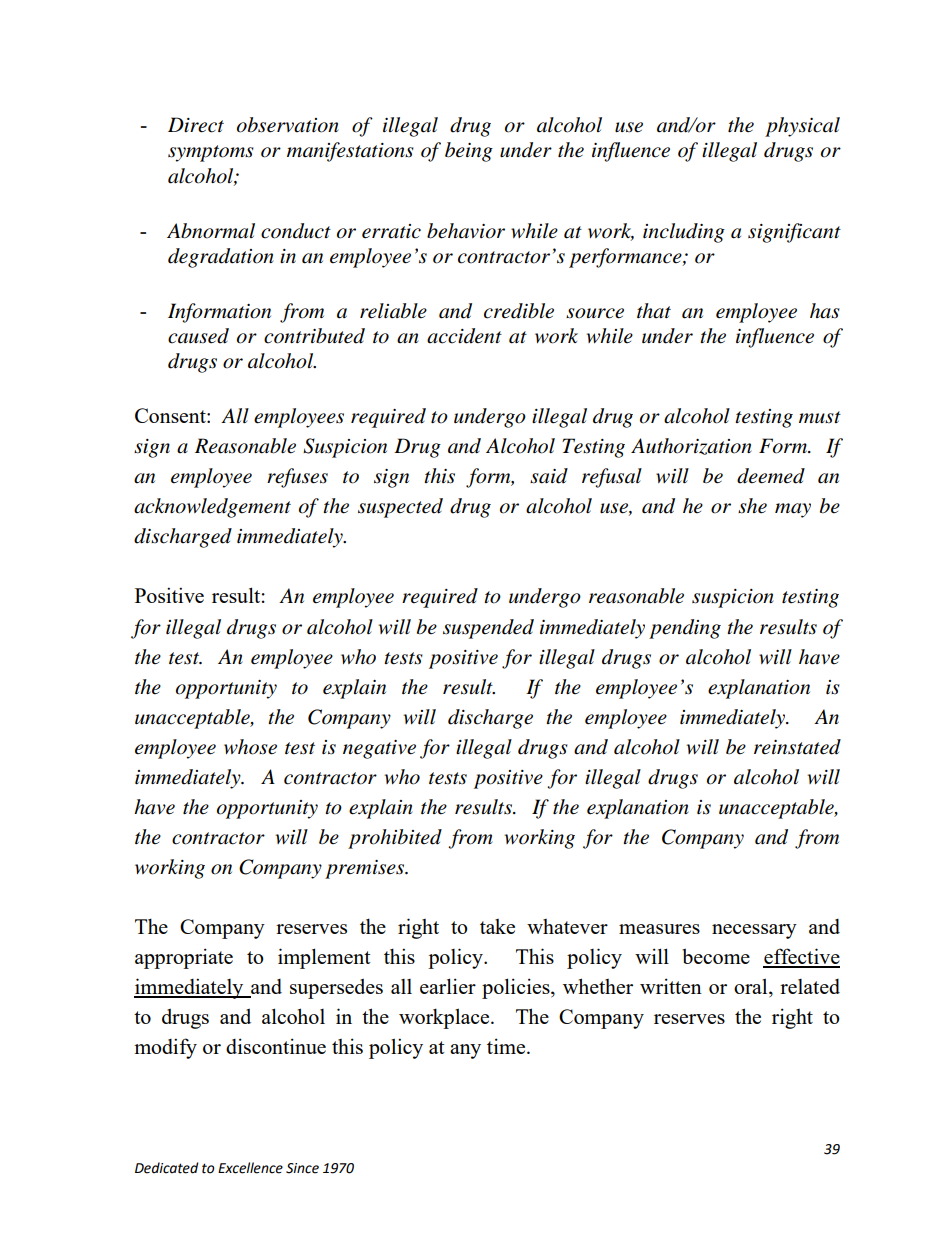 Image resolution: width=952 pixels, height=1233 pixels. Describe the element at coordinates (825, 311) in the screenshot. I see `has` at that location.
